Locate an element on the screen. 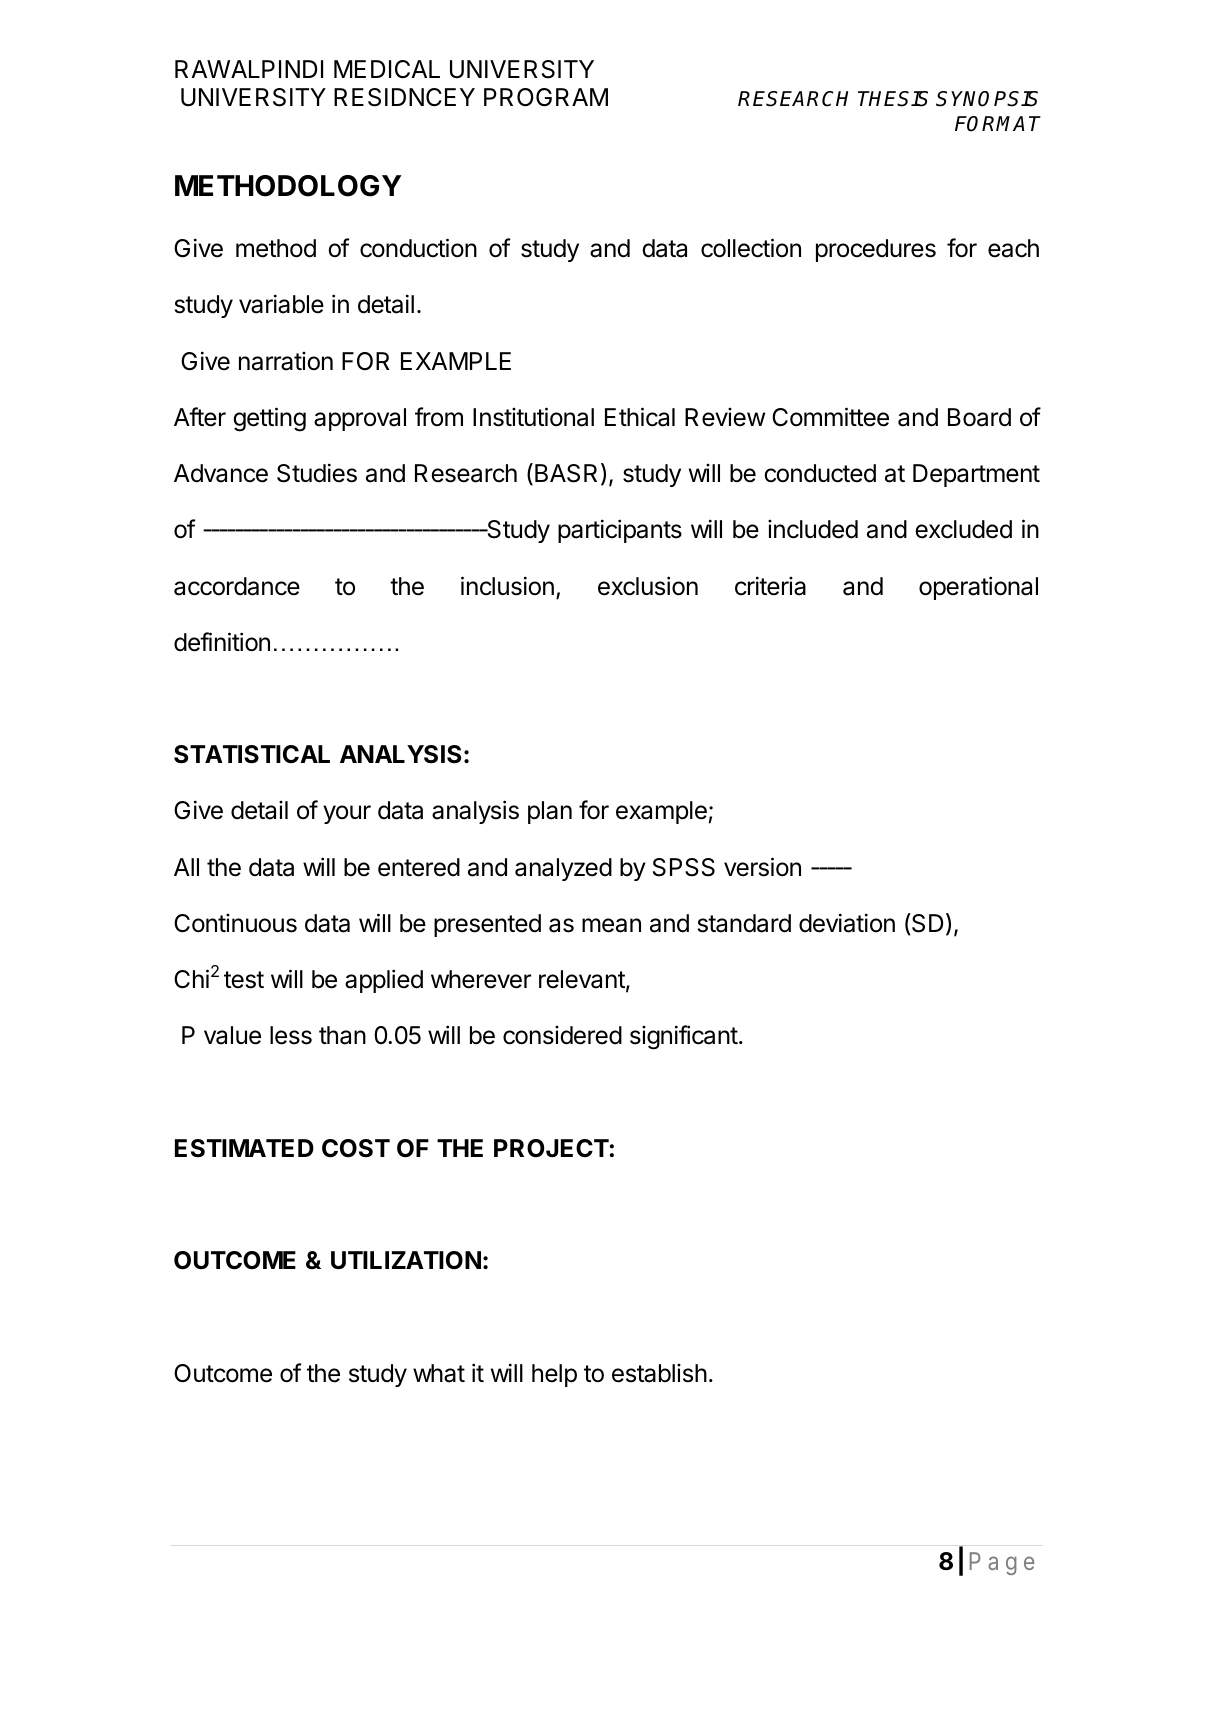  participants is located at coordinates (620, 531).
